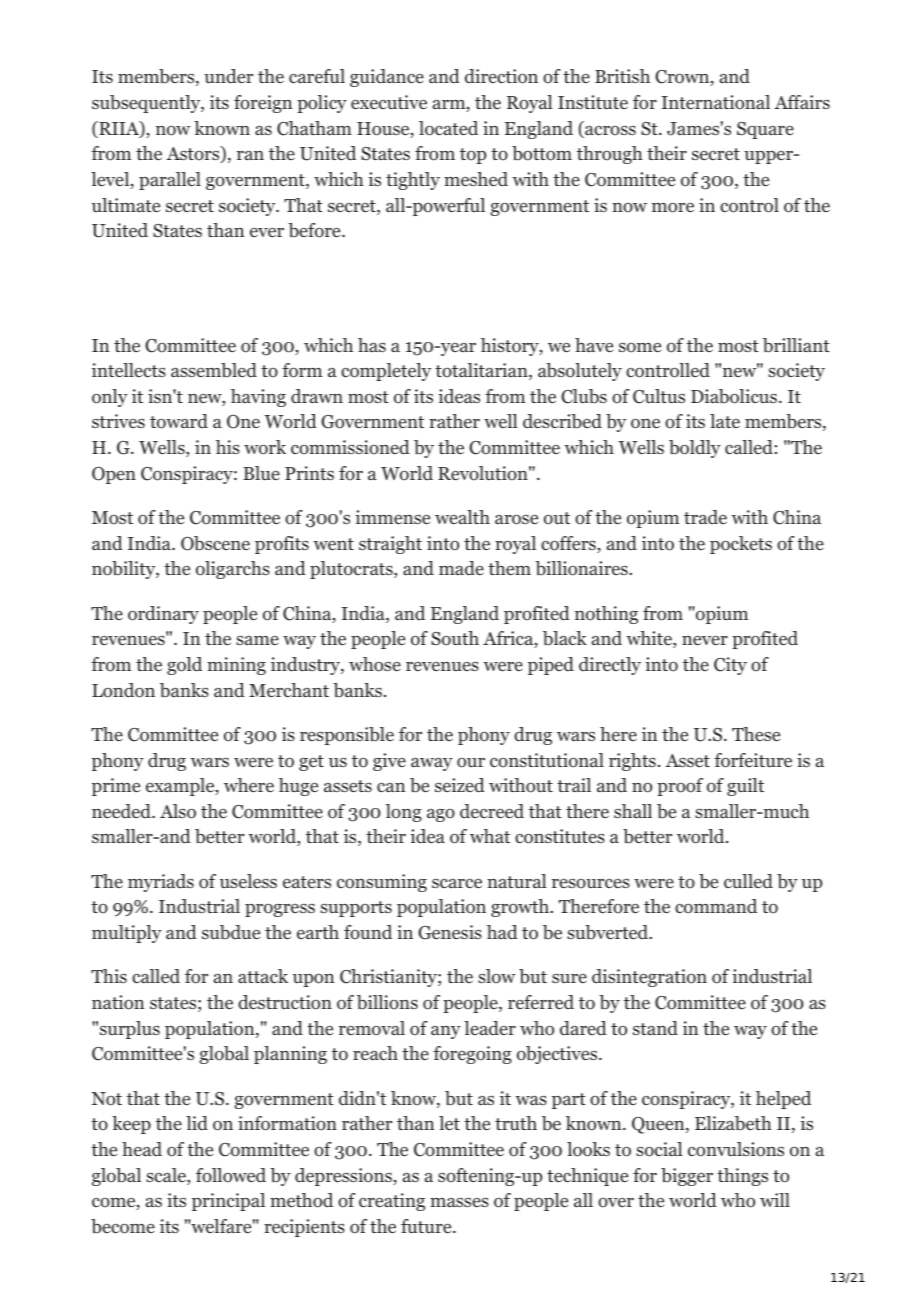  What do you see at coordinates (179, 421) in the screenshot?
I see `toward` at bounding box center [179, 421].
